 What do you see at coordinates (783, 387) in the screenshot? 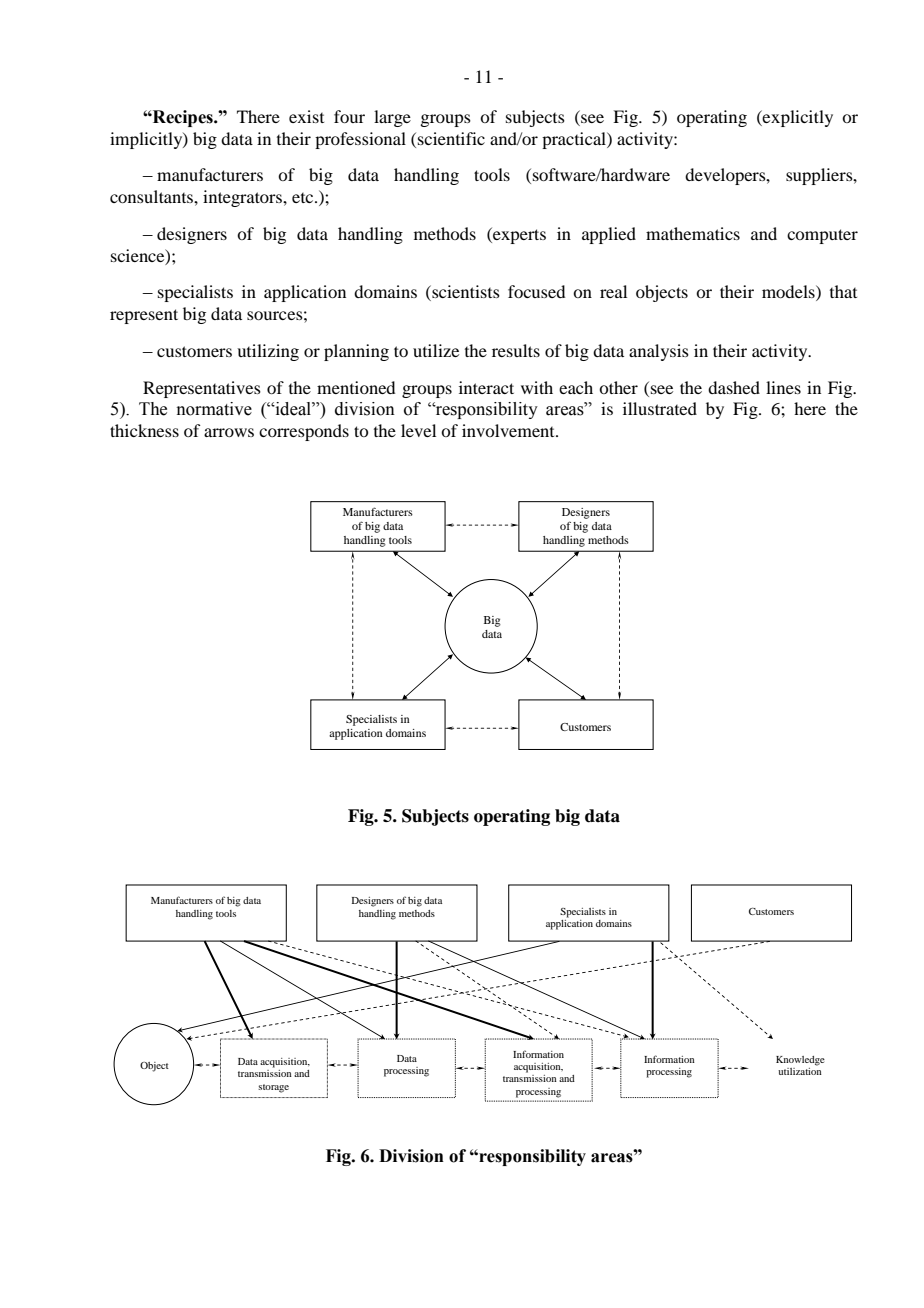
I see `lines` at bounding box center [783, 387].
